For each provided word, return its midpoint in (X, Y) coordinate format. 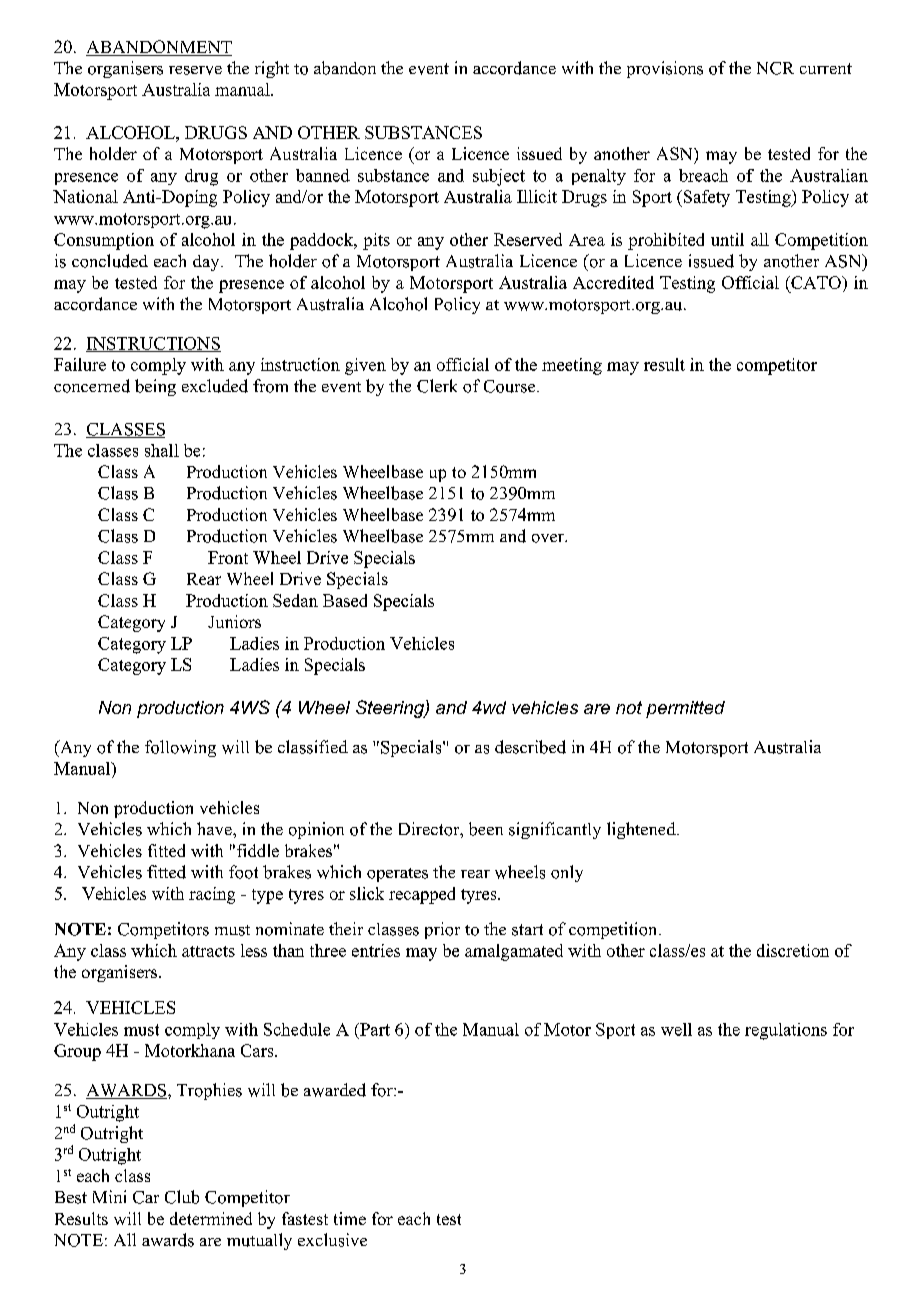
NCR (775, 68)
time (350, 1218)
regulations (786, 1031)
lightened (642, 830)
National (85, 196)
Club (182, 1197)
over (549, 538)
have (215, 828)
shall (162, 450)
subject (499, 177)
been (486, 829)
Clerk (437, 386)
